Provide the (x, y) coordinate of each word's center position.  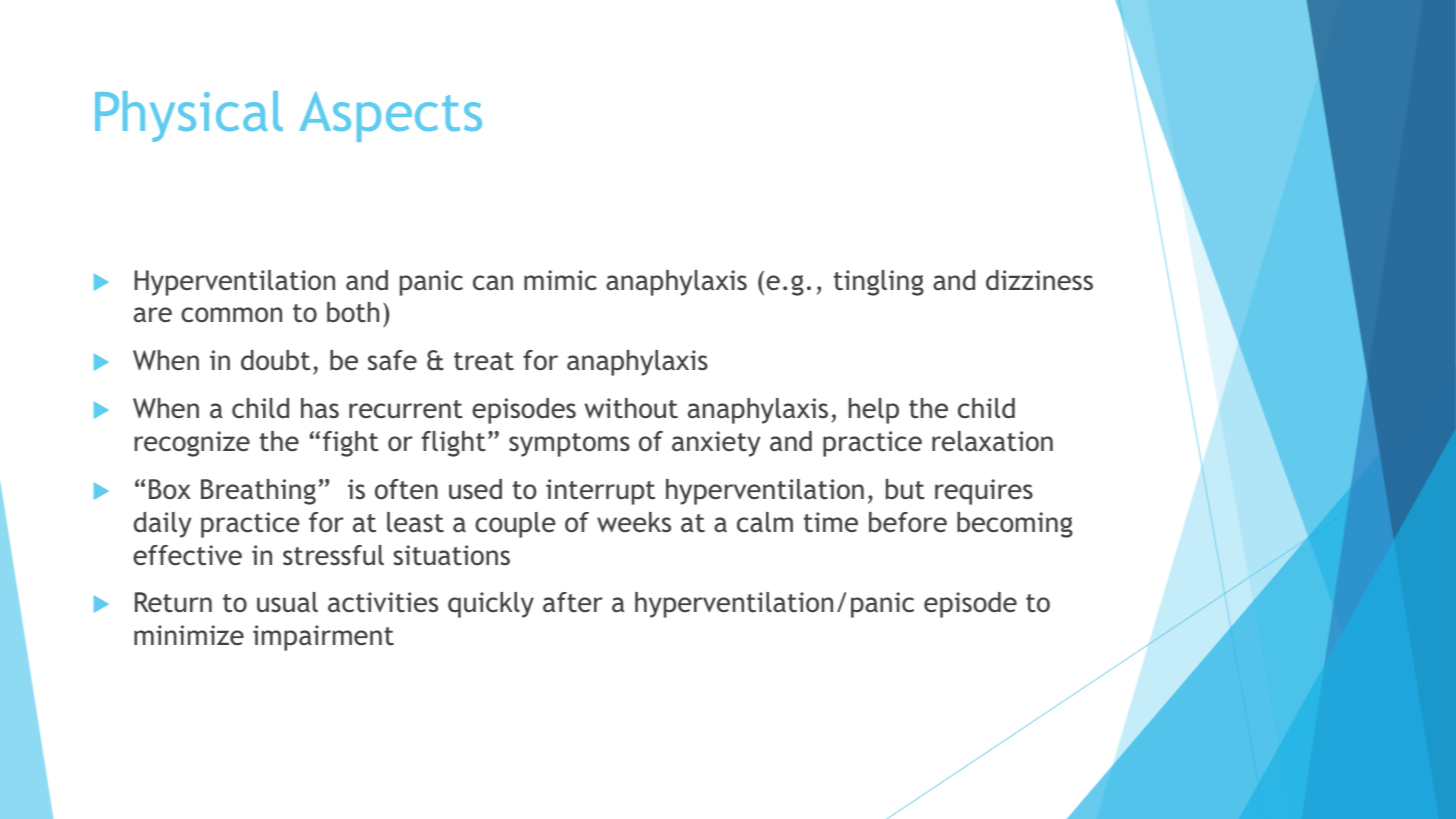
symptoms (569, 445)
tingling (879, 283)
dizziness (1039, 280)
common (231, 314)
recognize (192, 444)
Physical (189, 116)
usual (287, 602)
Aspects (390, 117)
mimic (560, 280)
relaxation (992, 441)
